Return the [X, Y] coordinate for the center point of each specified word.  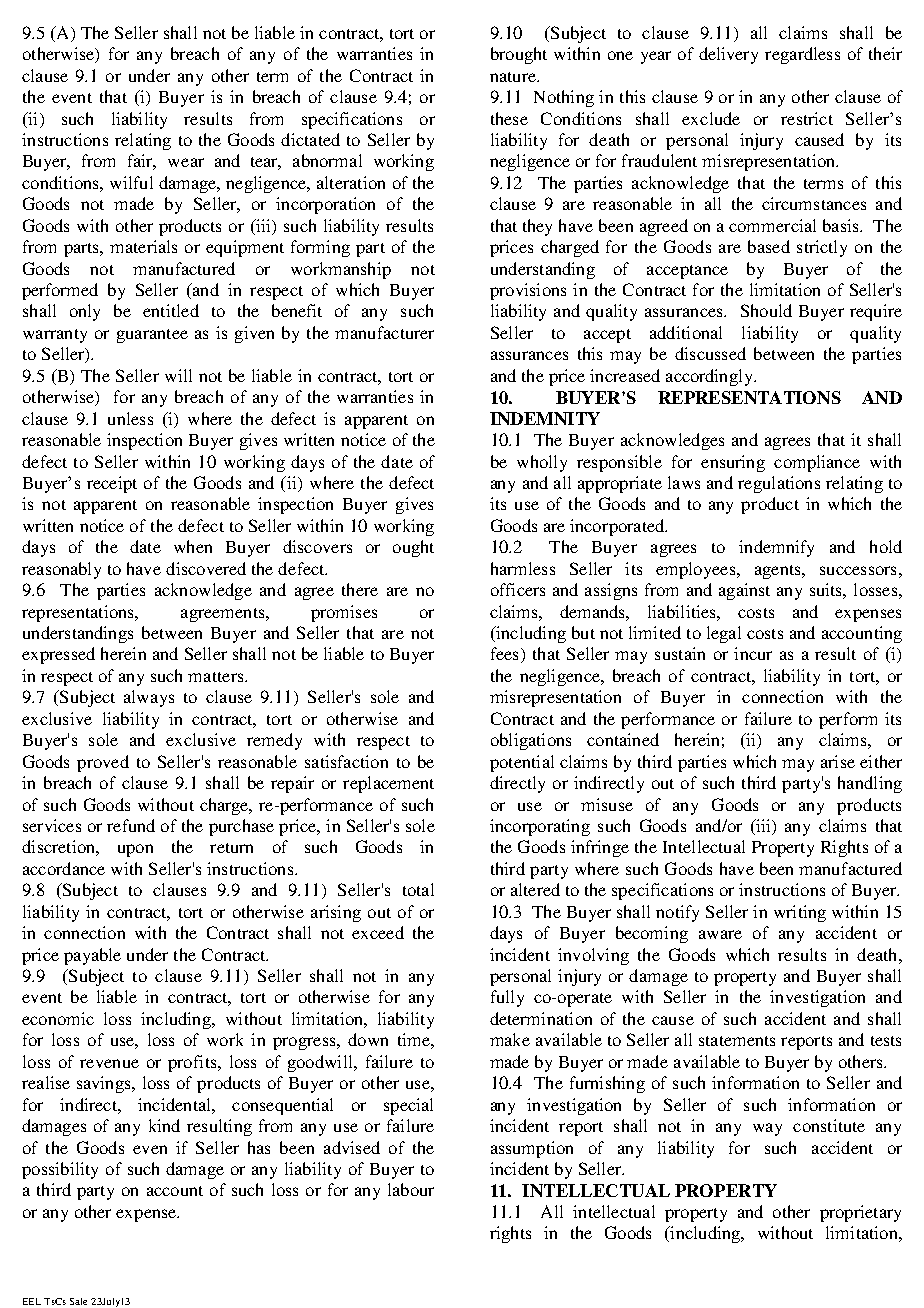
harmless [523, 568]
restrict [807, 118]
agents [779, 572]
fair [142, 162]
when [193, 546]
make [510, 1039]
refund [131, 825]
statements [737, 1041]
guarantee [152, 336]
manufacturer [384, 332]
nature [514, 77]
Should [766, 310]
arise [838, 761]
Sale [78, 1301]
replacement [388, 784]
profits [193, 1063]
